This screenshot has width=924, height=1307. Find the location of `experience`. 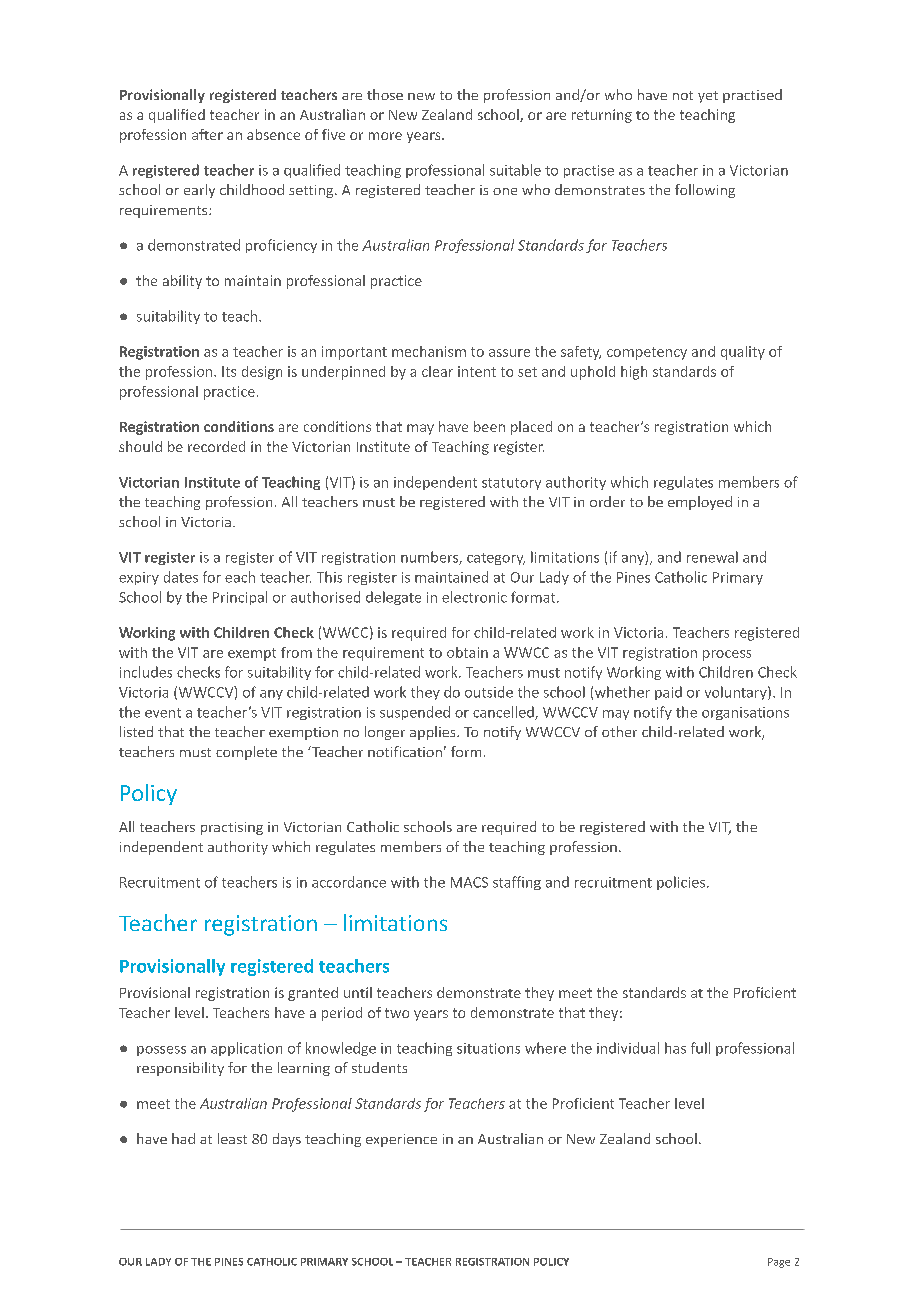

experience is located at coordinates (401, 1140).
